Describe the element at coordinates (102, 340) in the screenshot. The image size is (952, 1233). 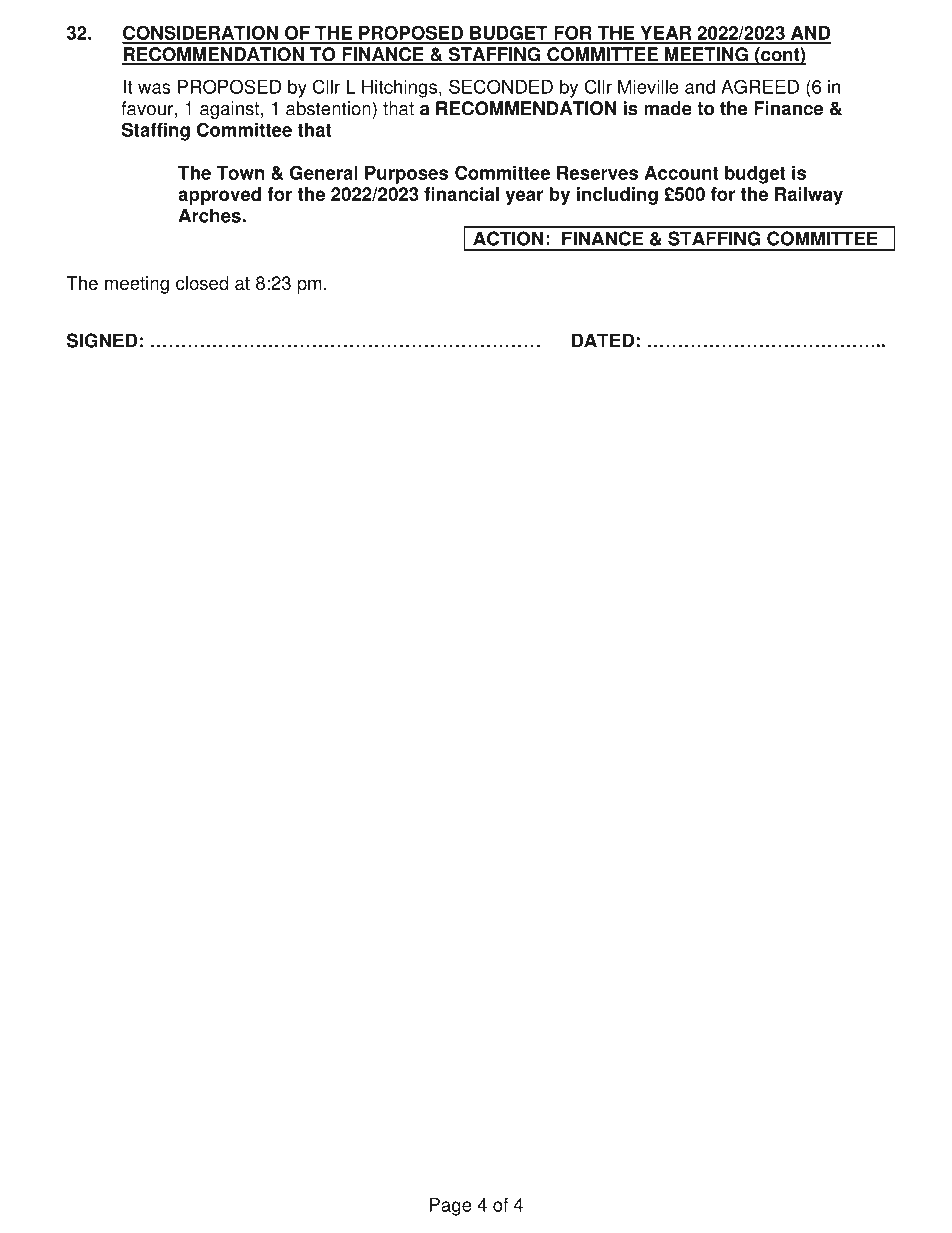
I see `SIGNED` at that location.
